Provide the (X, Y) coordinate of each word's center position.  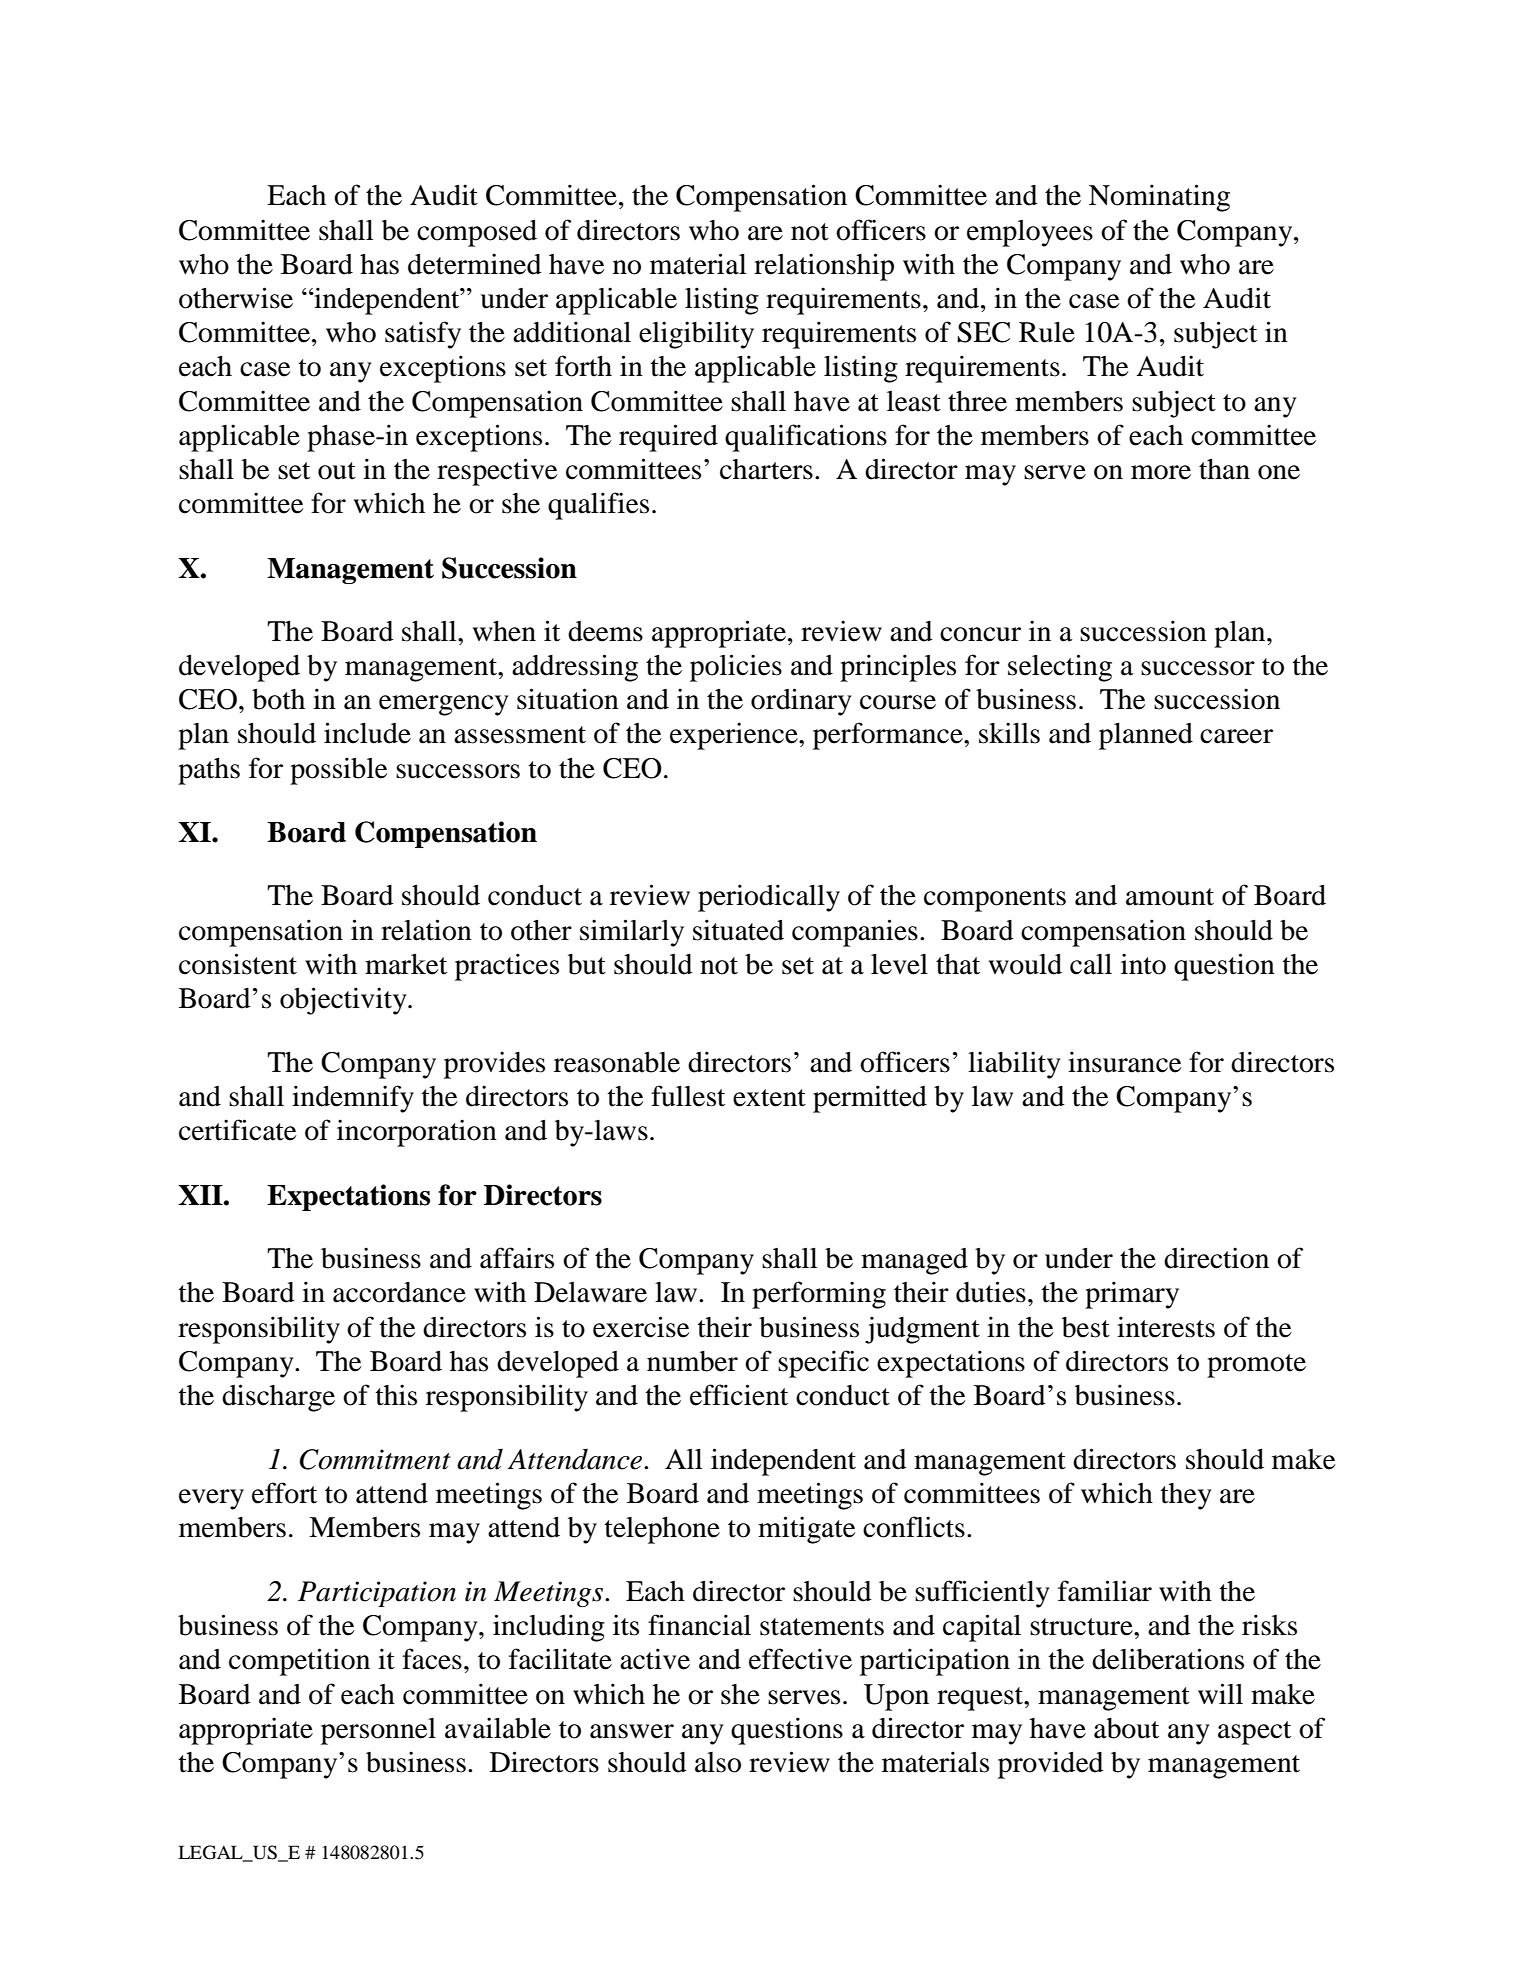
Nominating (1159, 198)
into (1143, 964)
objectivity (344, 1001)
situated (738, 930)
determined (475, 264)
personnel (378, 1731)
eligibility (696, 335)
